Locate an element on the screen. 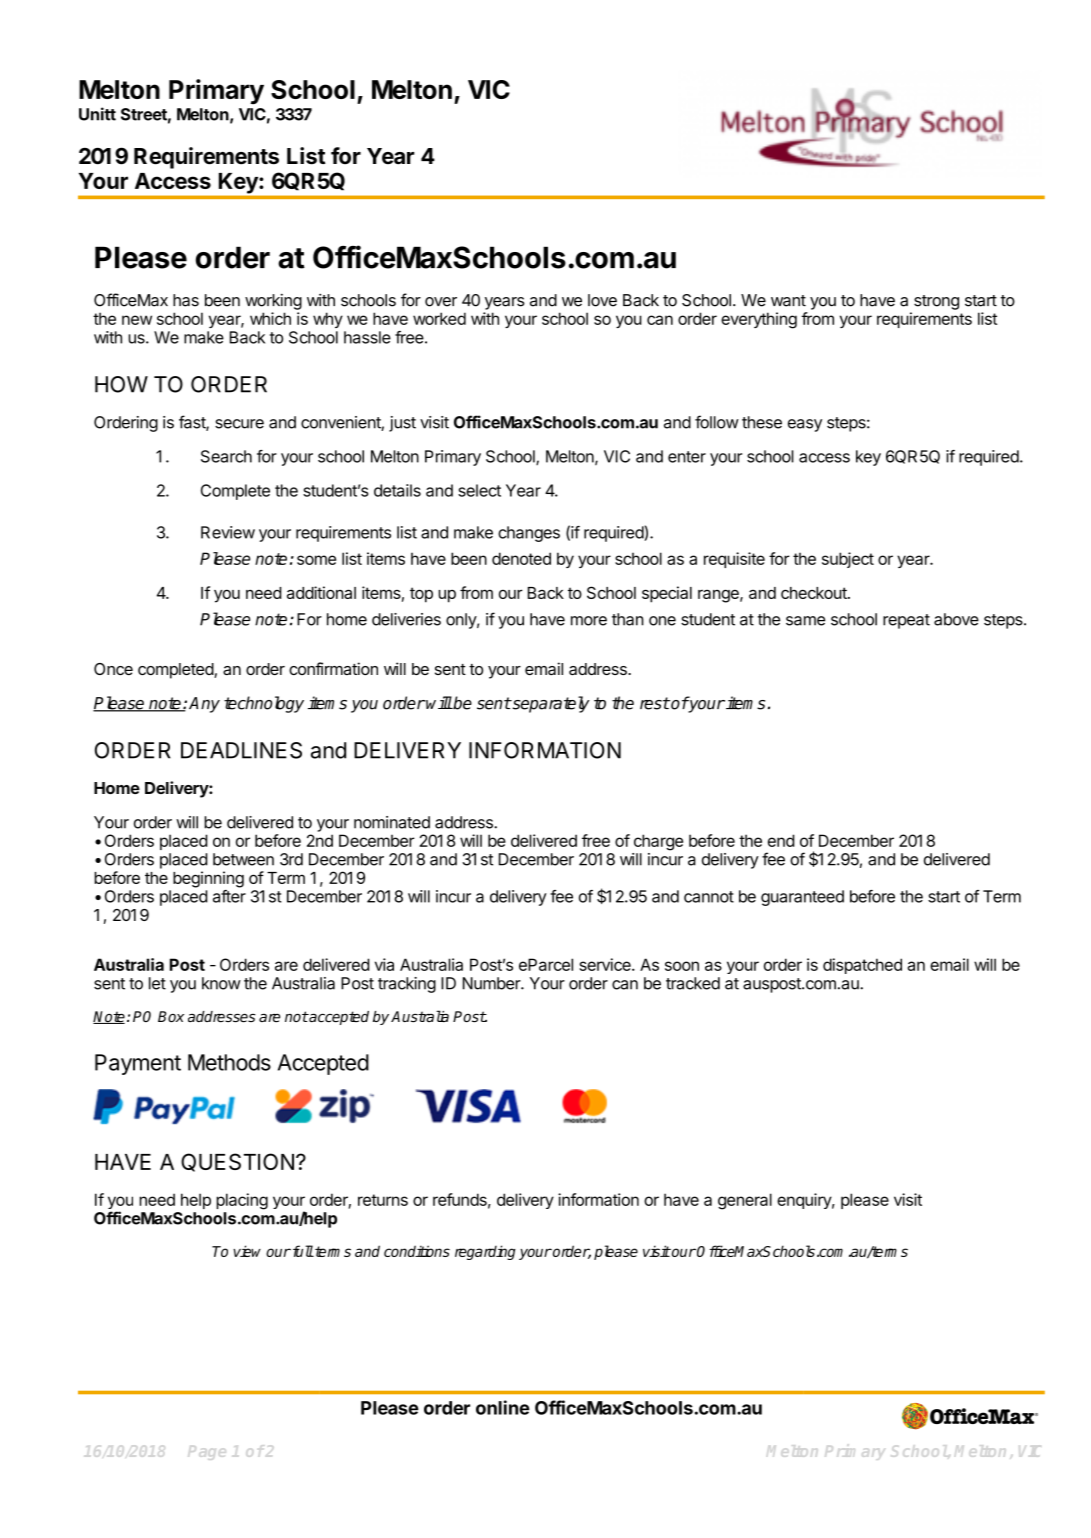 The height and width of the screenshot is (1538, 1091). want is located at coordinates (788, 301).
